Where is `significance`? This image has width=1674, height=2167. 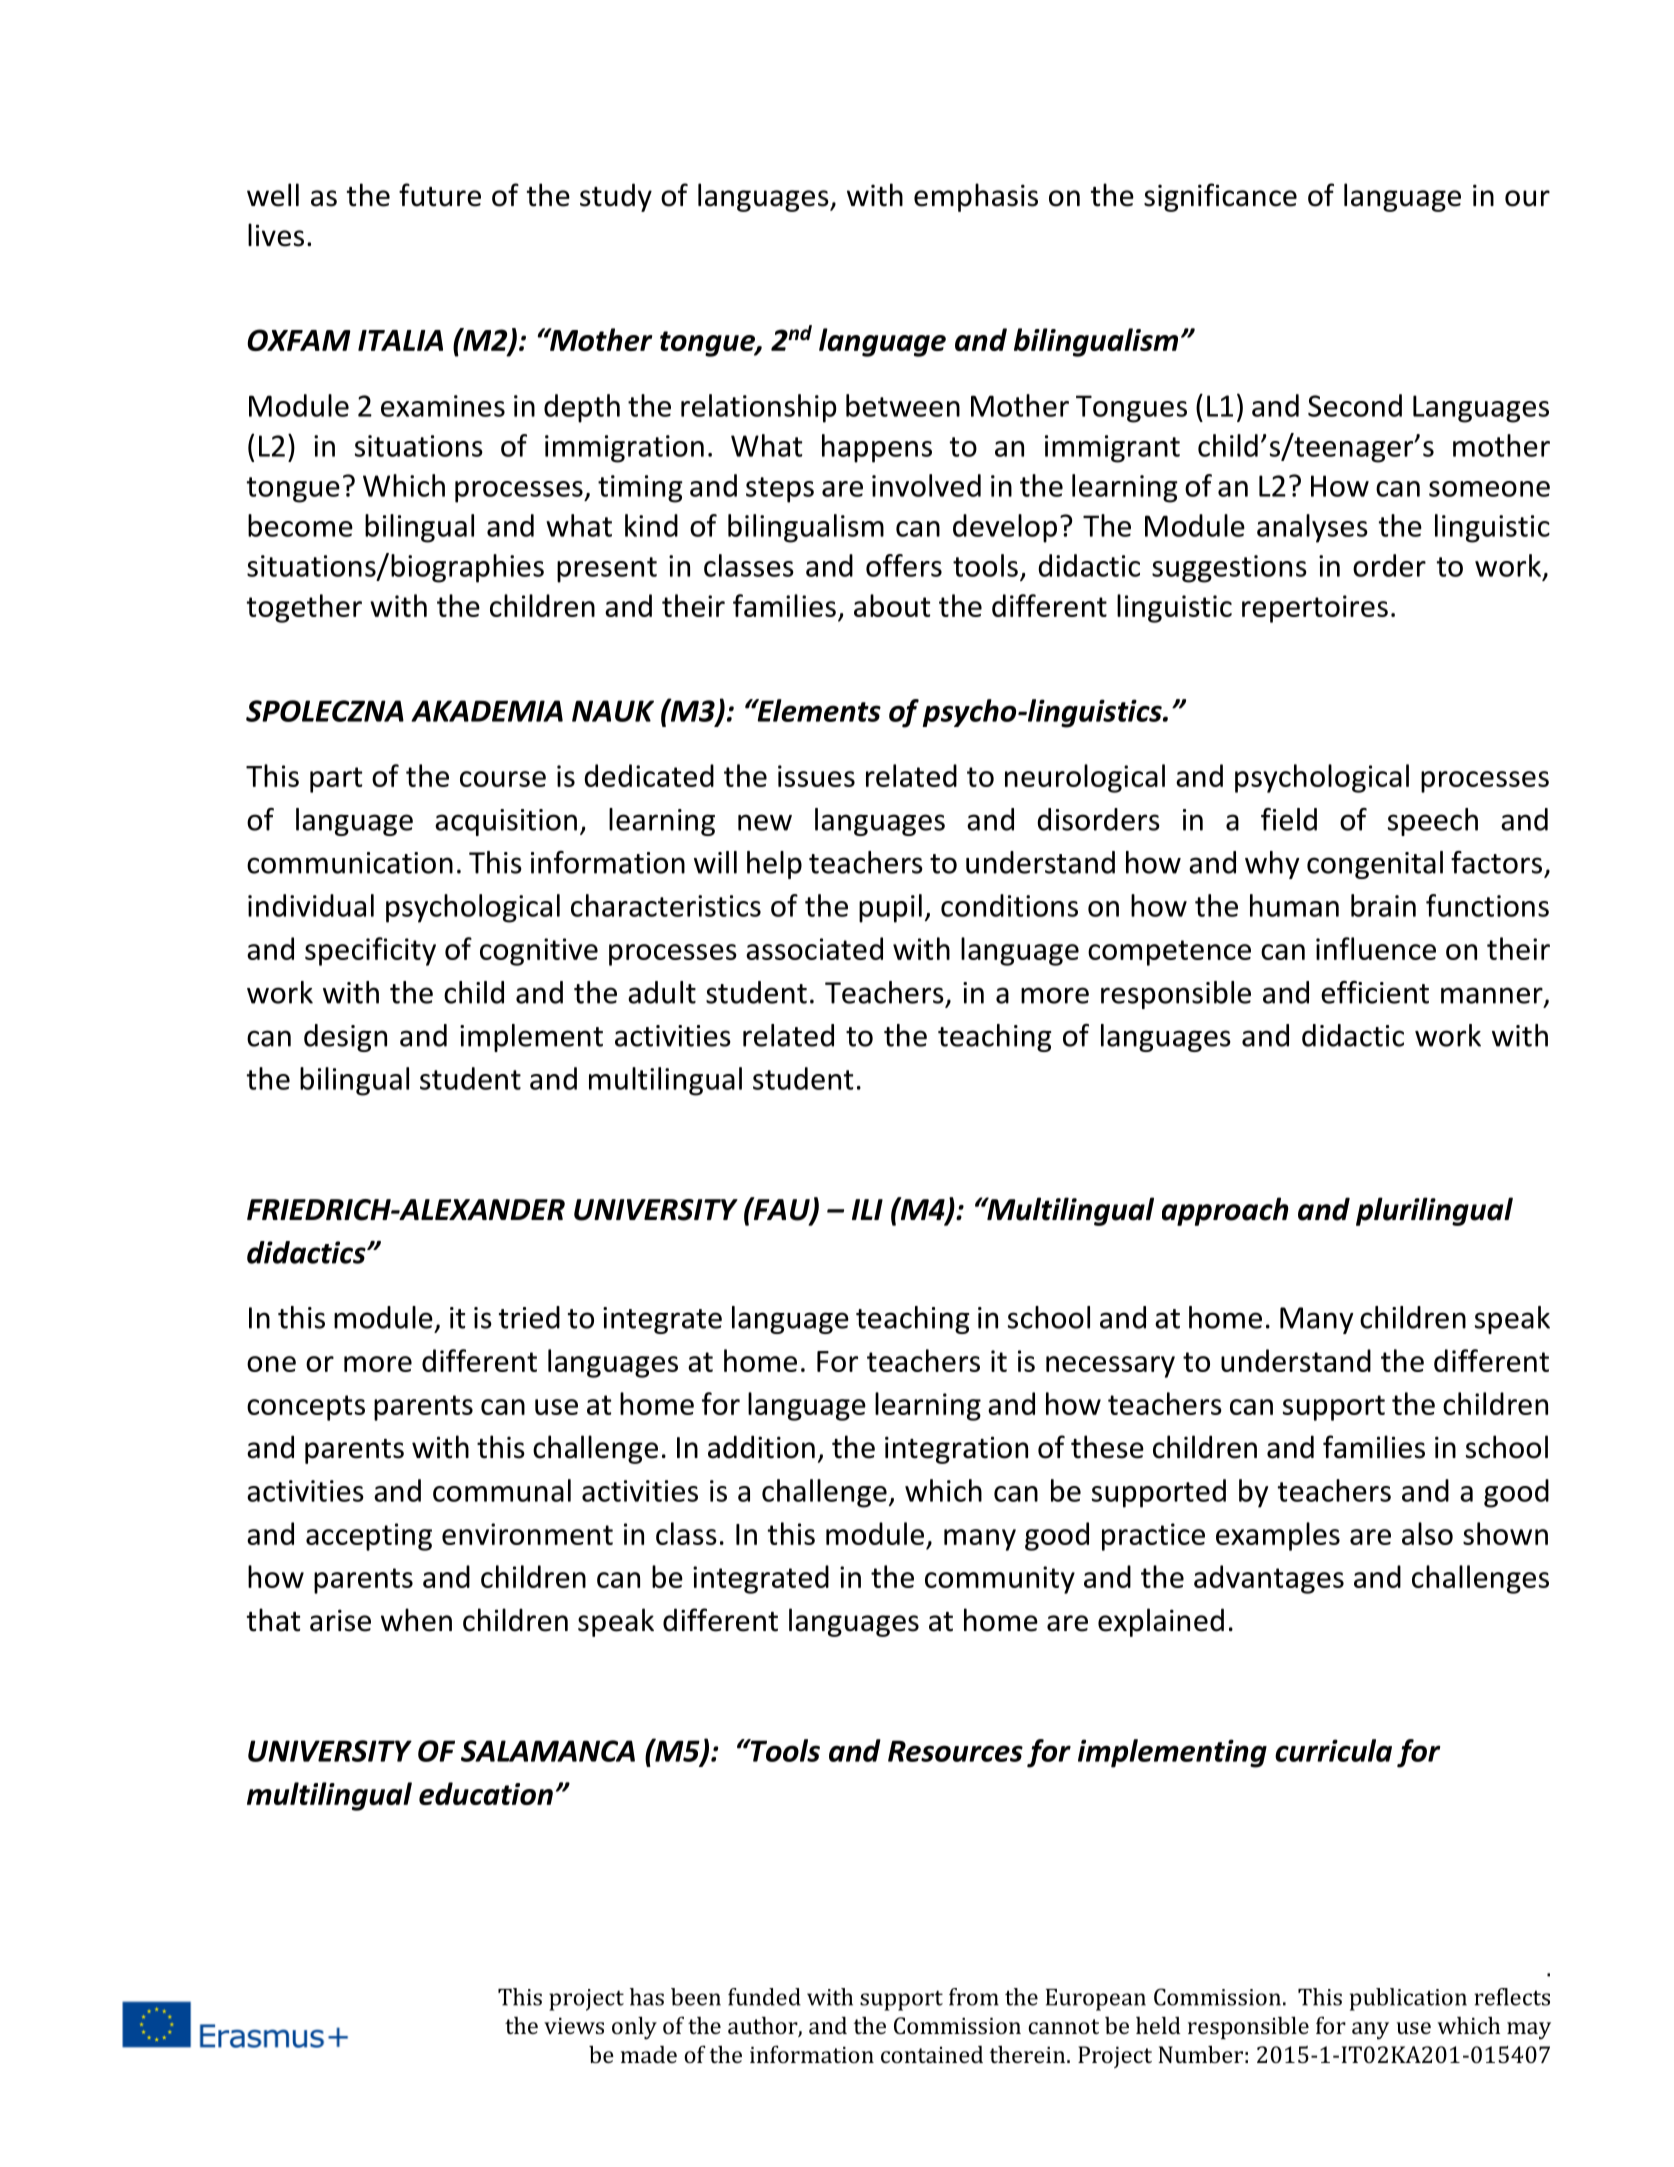 significance is located at coordinates (1220, 197).
